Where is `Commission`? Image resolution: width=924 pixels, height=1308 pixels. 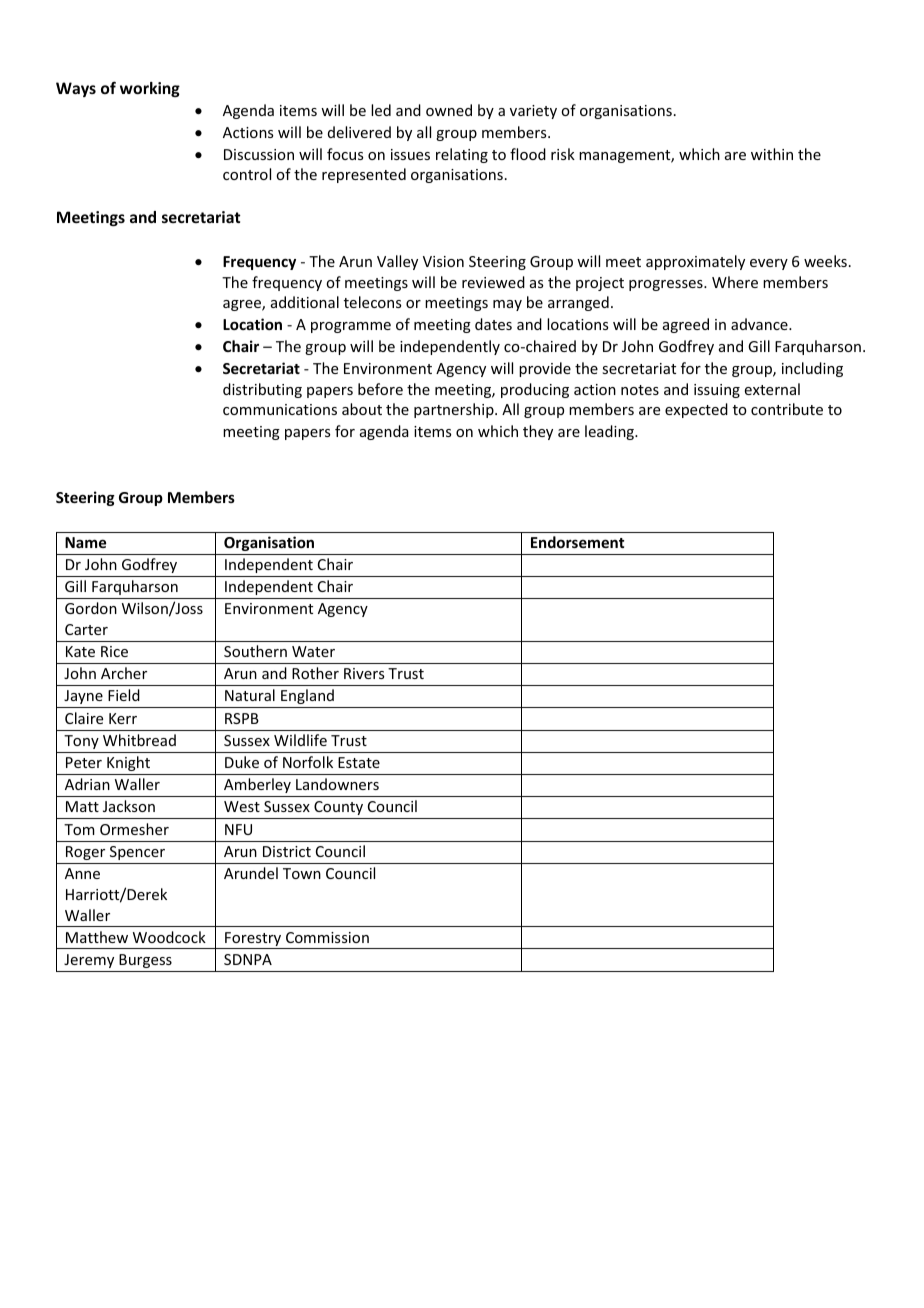
Commission is located at coordinates (327, 937).
